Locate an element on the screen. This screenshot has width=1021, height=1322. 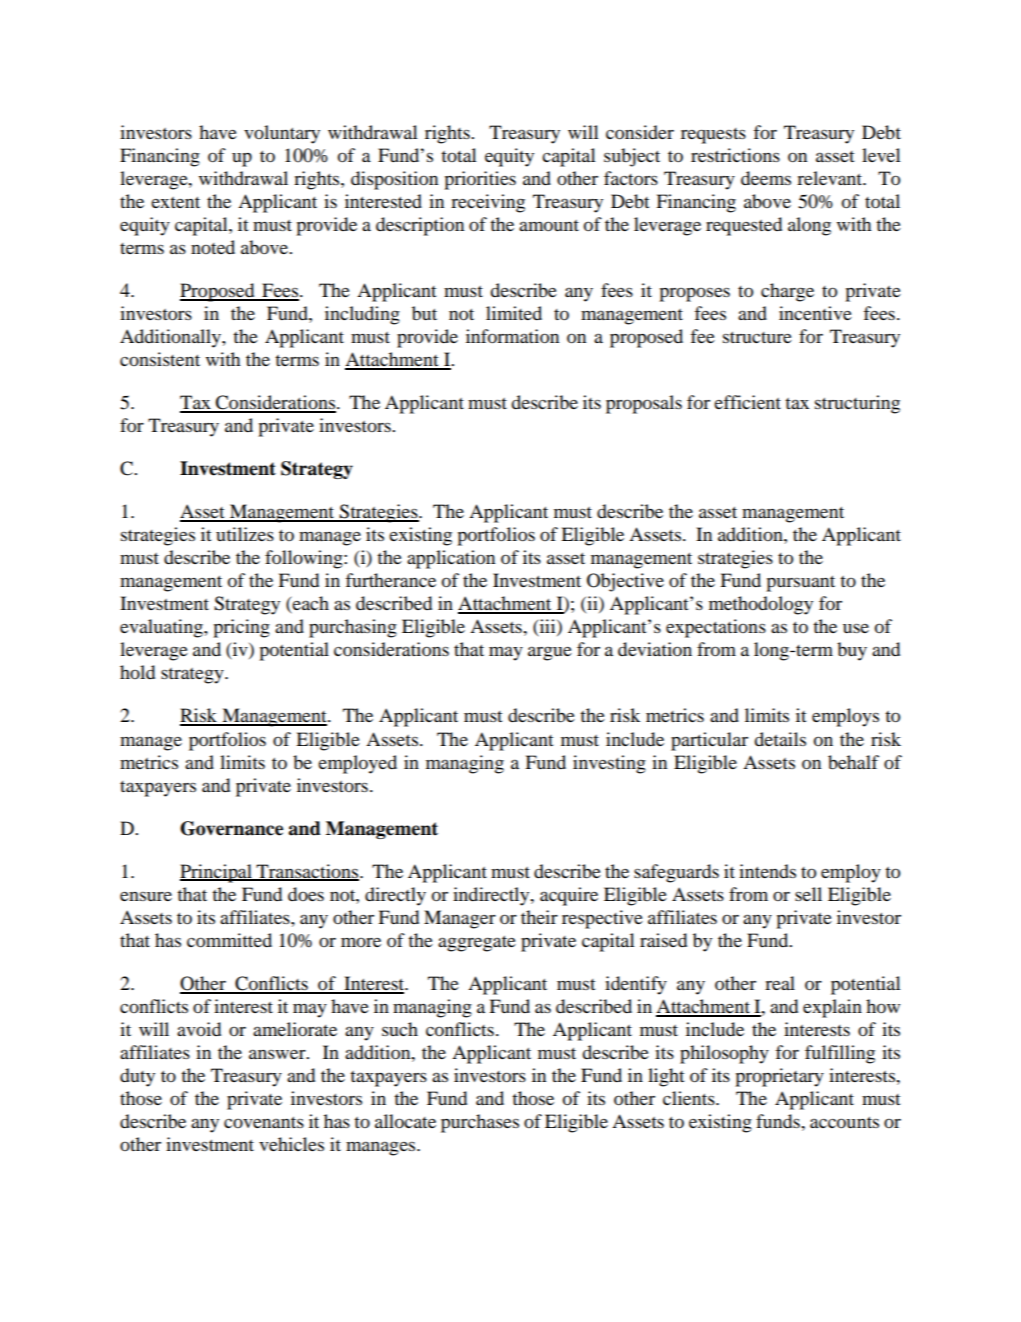
pricing is located at coordinates (241, 628).
